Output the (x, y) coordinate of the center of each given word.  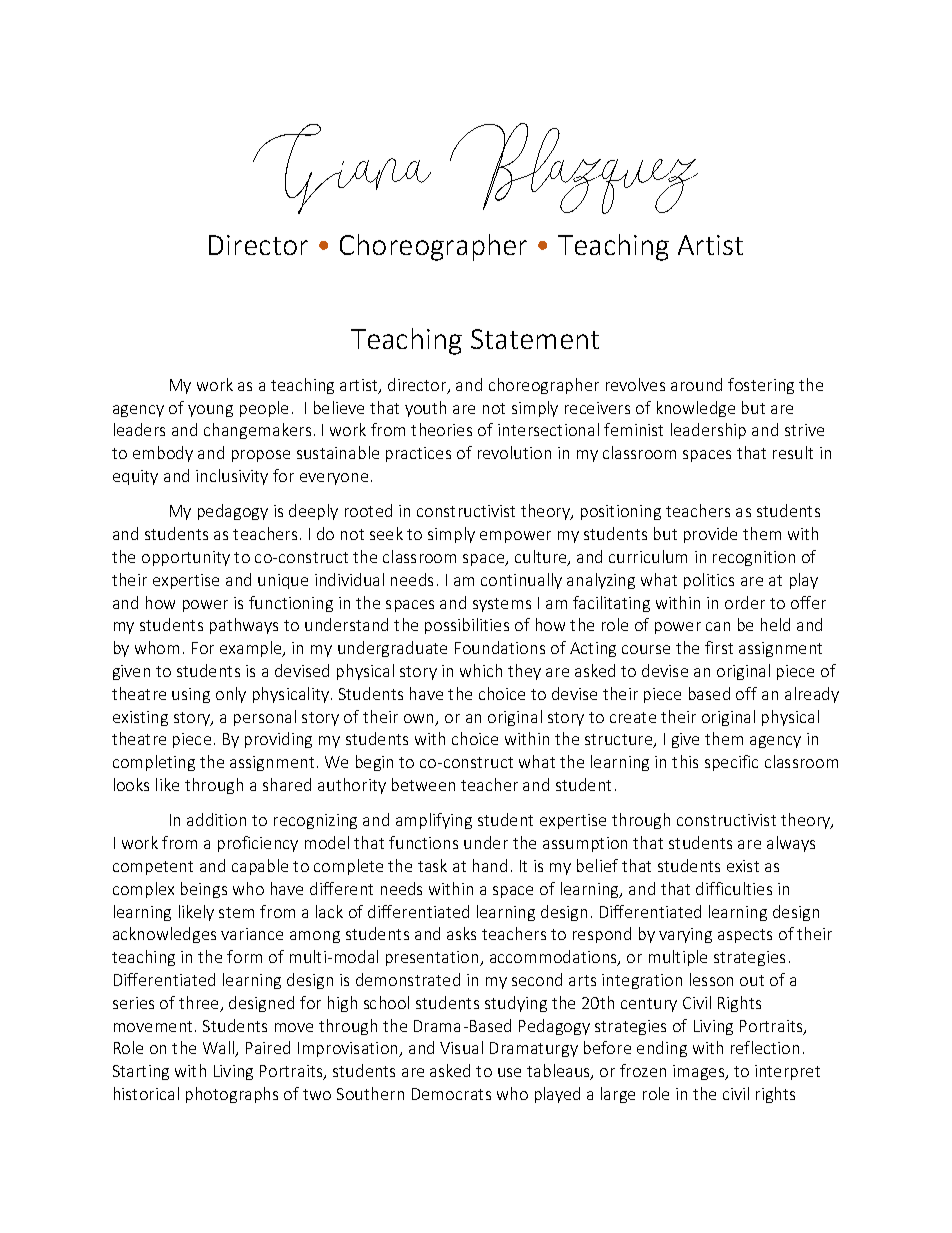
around (696, 384)
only (231, 695)
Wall (220, 1049)
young (210, 411)
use (509, 1072)
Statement (535, 339)
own (420, 720)
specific (731, 763)
